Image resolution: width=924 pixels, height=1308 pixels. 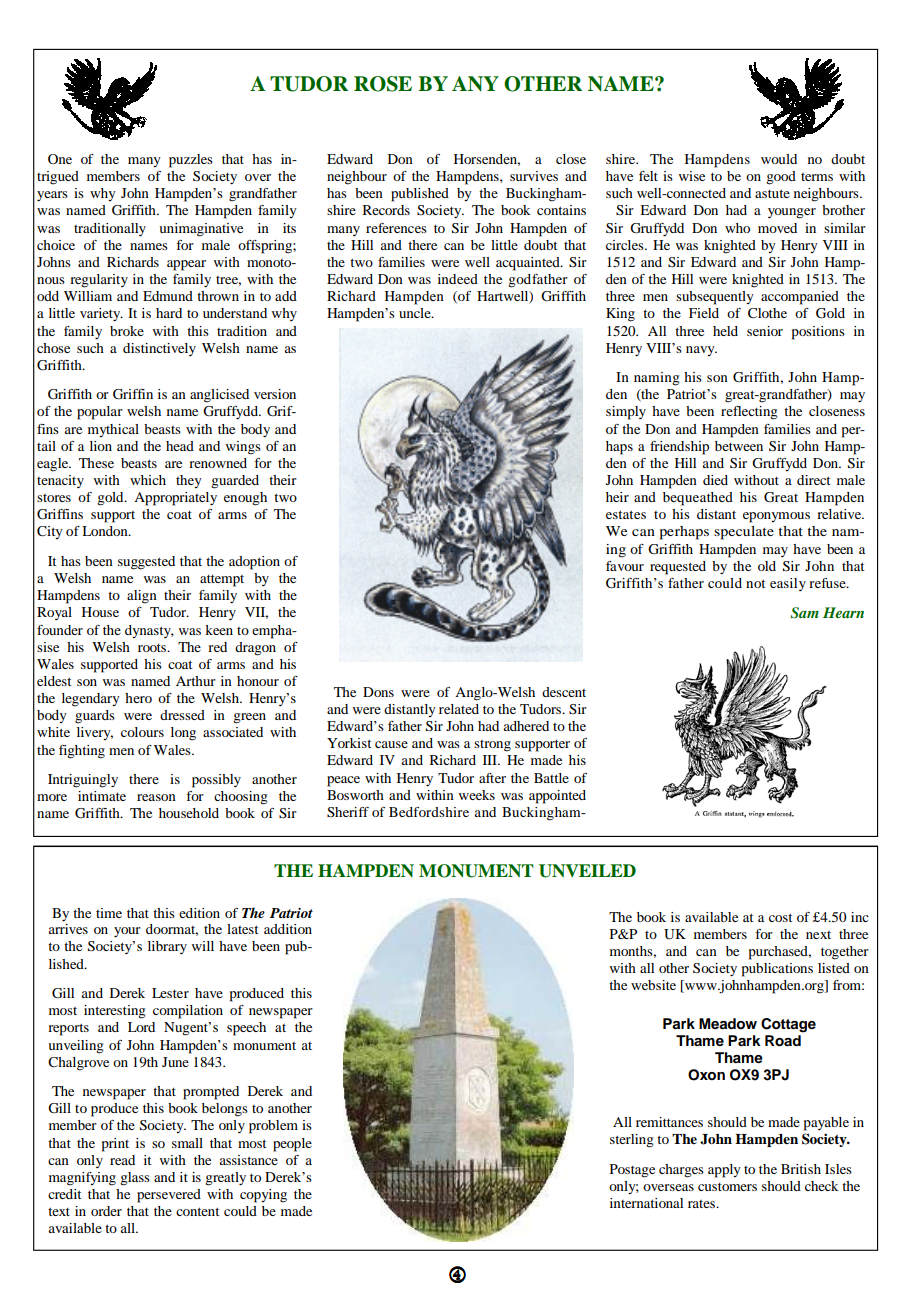 What do you see at coordinates (477, 795) in the image?
I see `weeks` at bounding box center [477, 795].
